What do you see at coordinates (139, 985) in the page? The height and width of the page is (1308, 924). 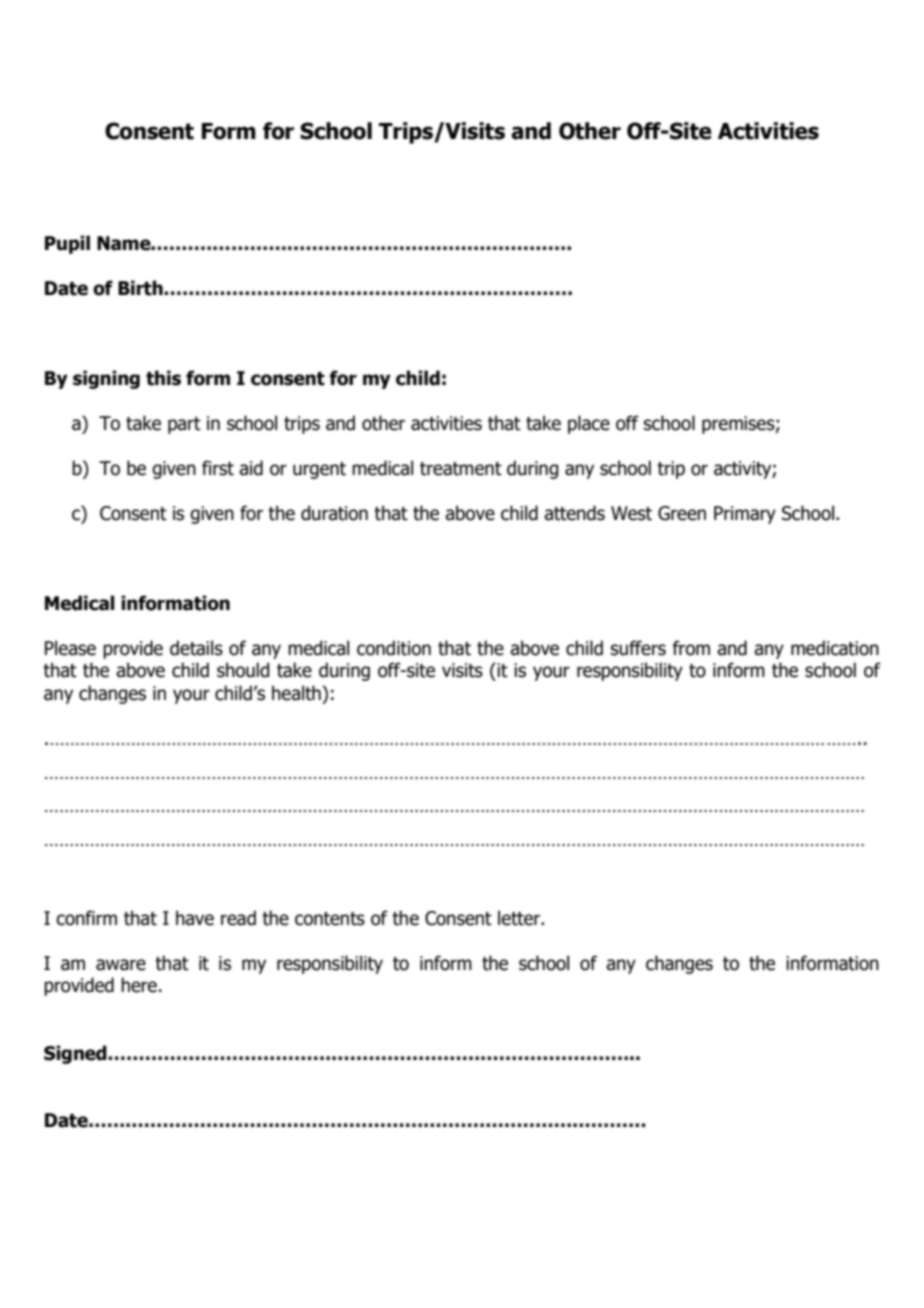 I see `here` at bounding box center [139, 985].
